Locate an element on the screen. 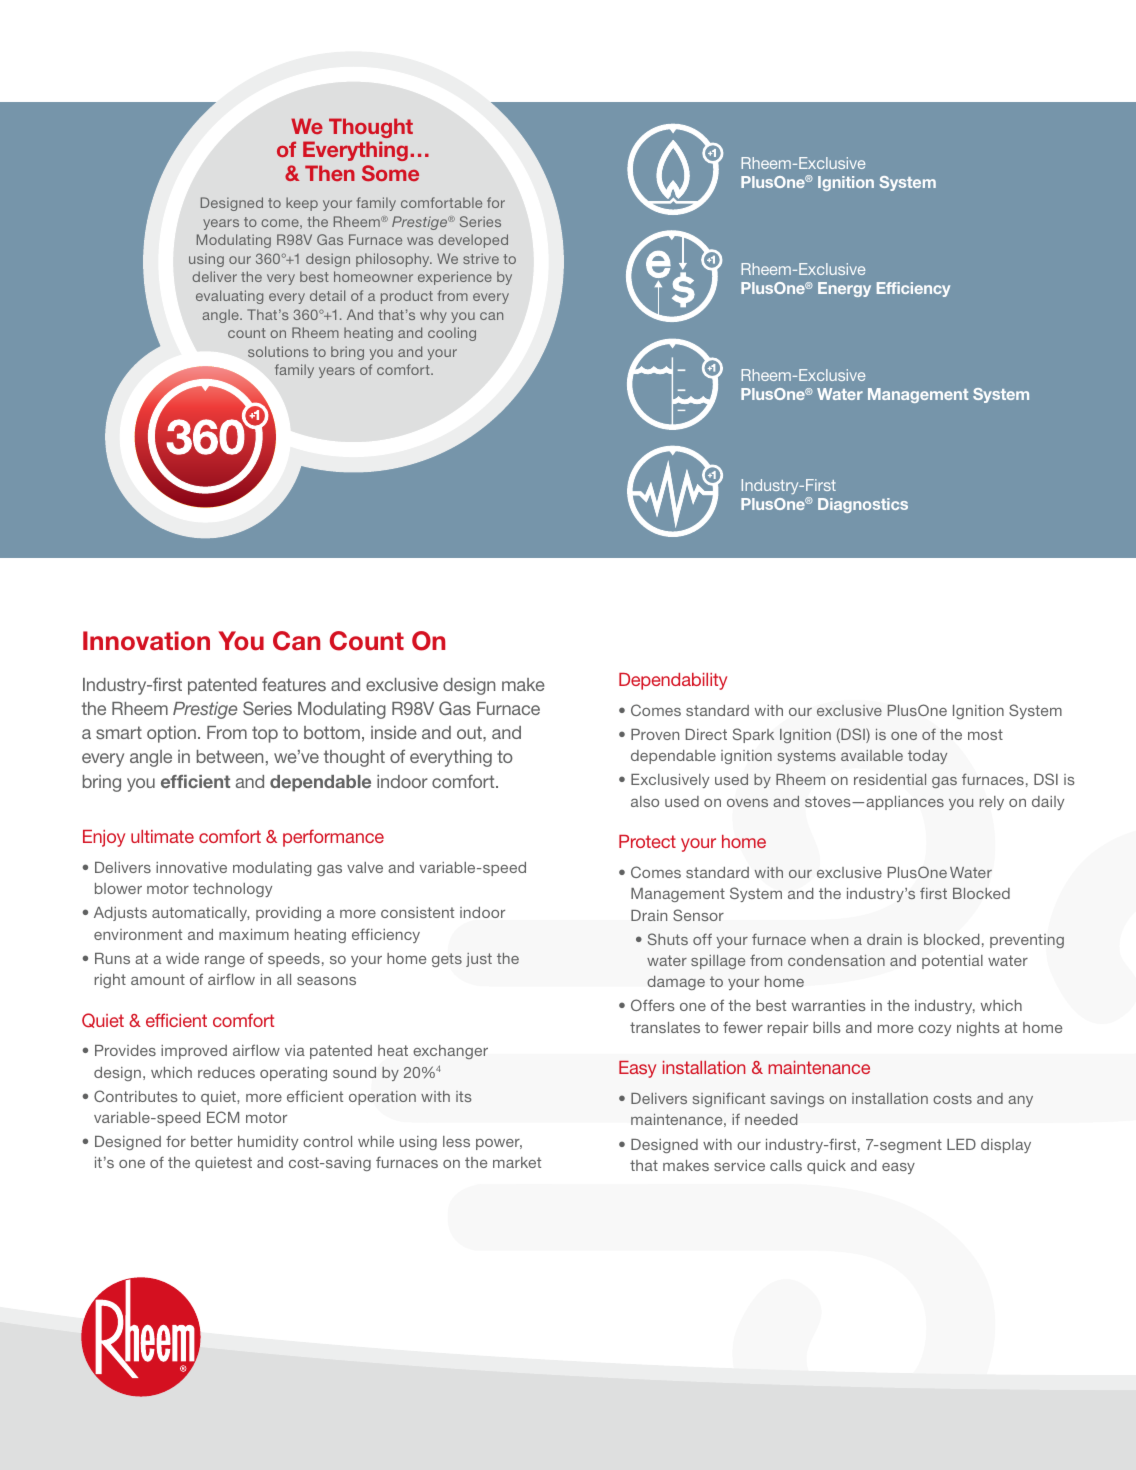  features is located at coordinates (294, 684).
